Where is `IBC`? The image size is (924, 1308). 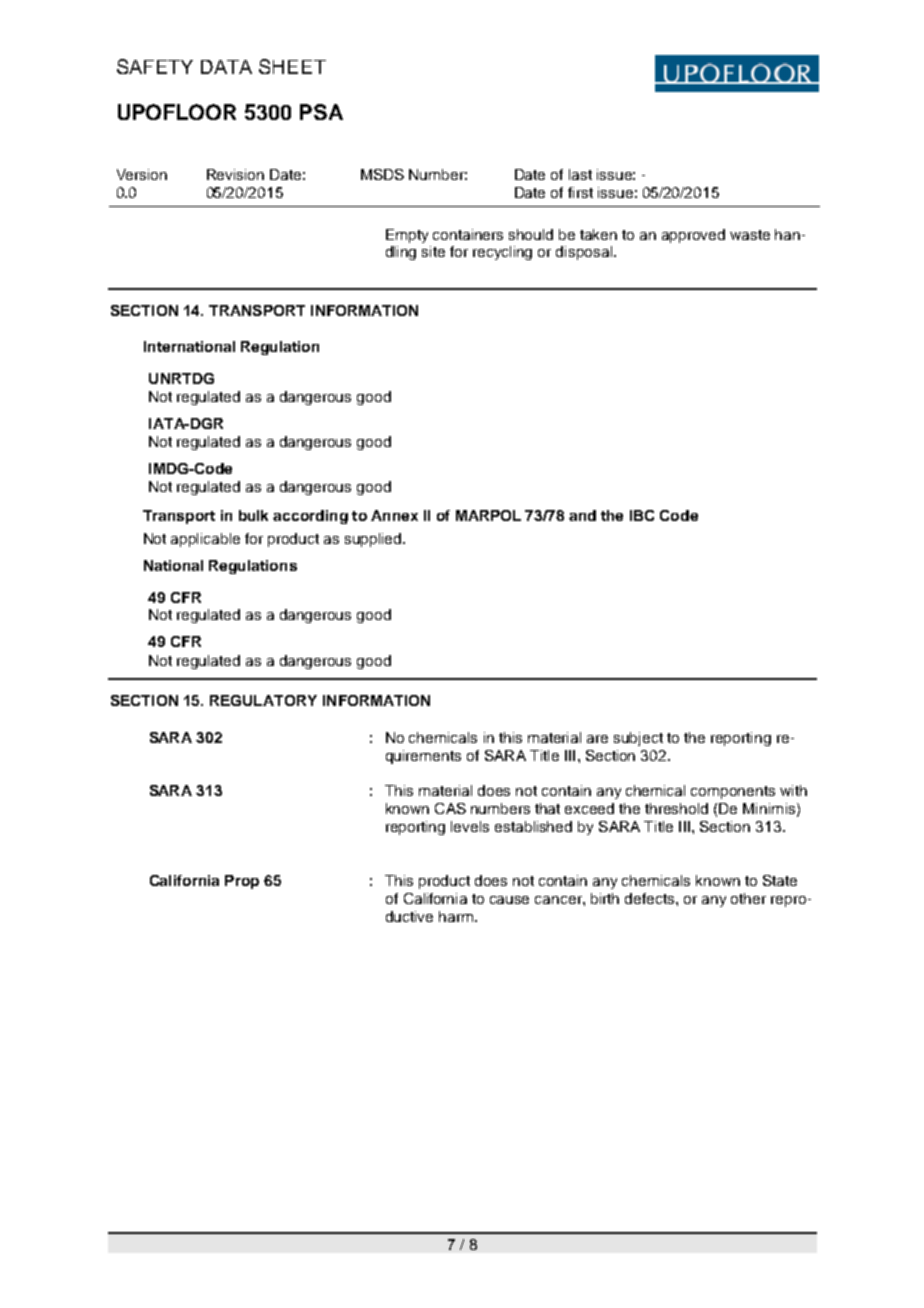
IBC is located at coordinates (642, 515).
